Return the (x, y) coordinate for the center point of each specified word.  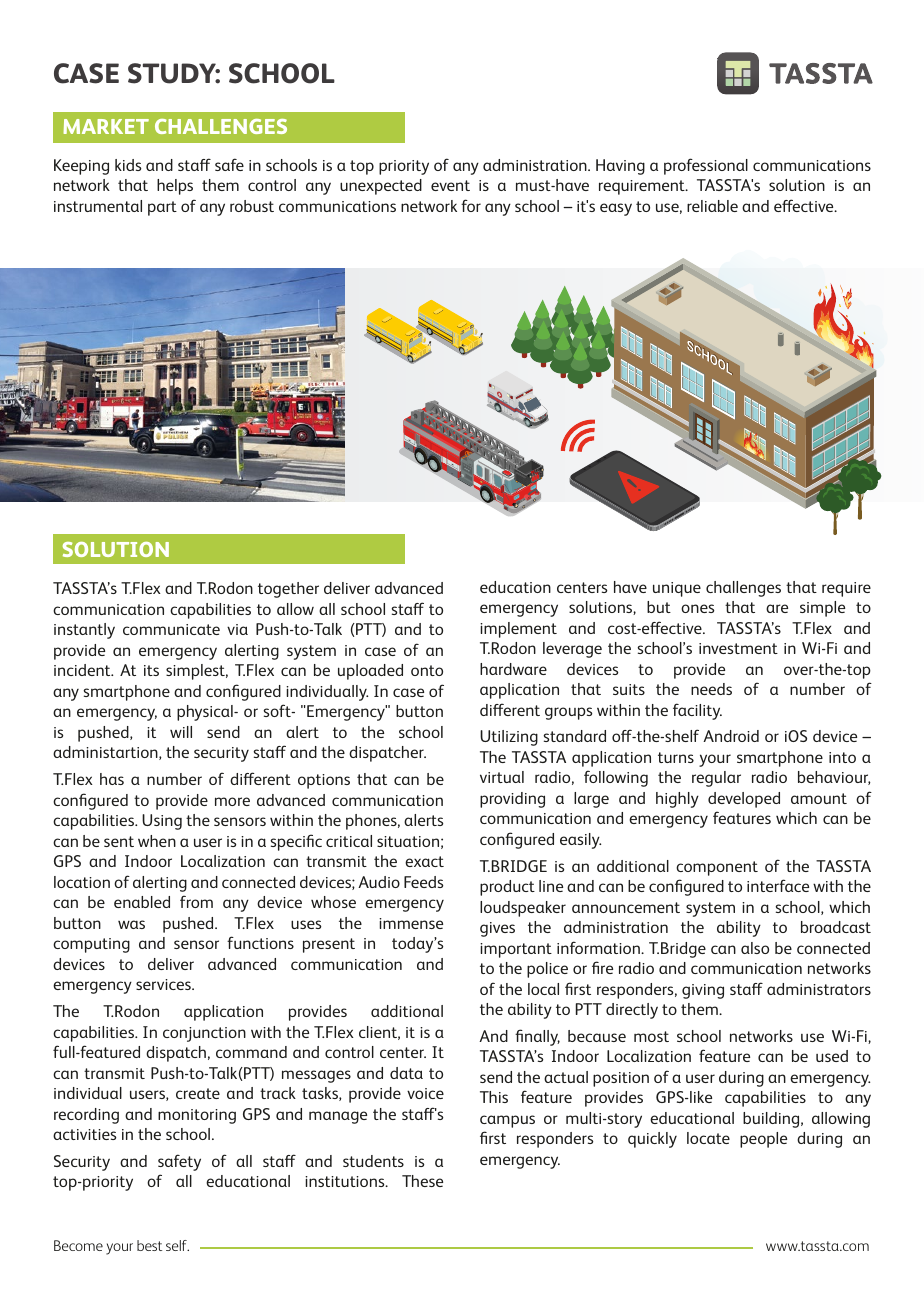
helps (175, 187)
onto (427, 670)
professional (706, 166)
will (181, 732)
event (450, 185)
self (177, 1245)
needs (711, 689)
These (422, 1181)
